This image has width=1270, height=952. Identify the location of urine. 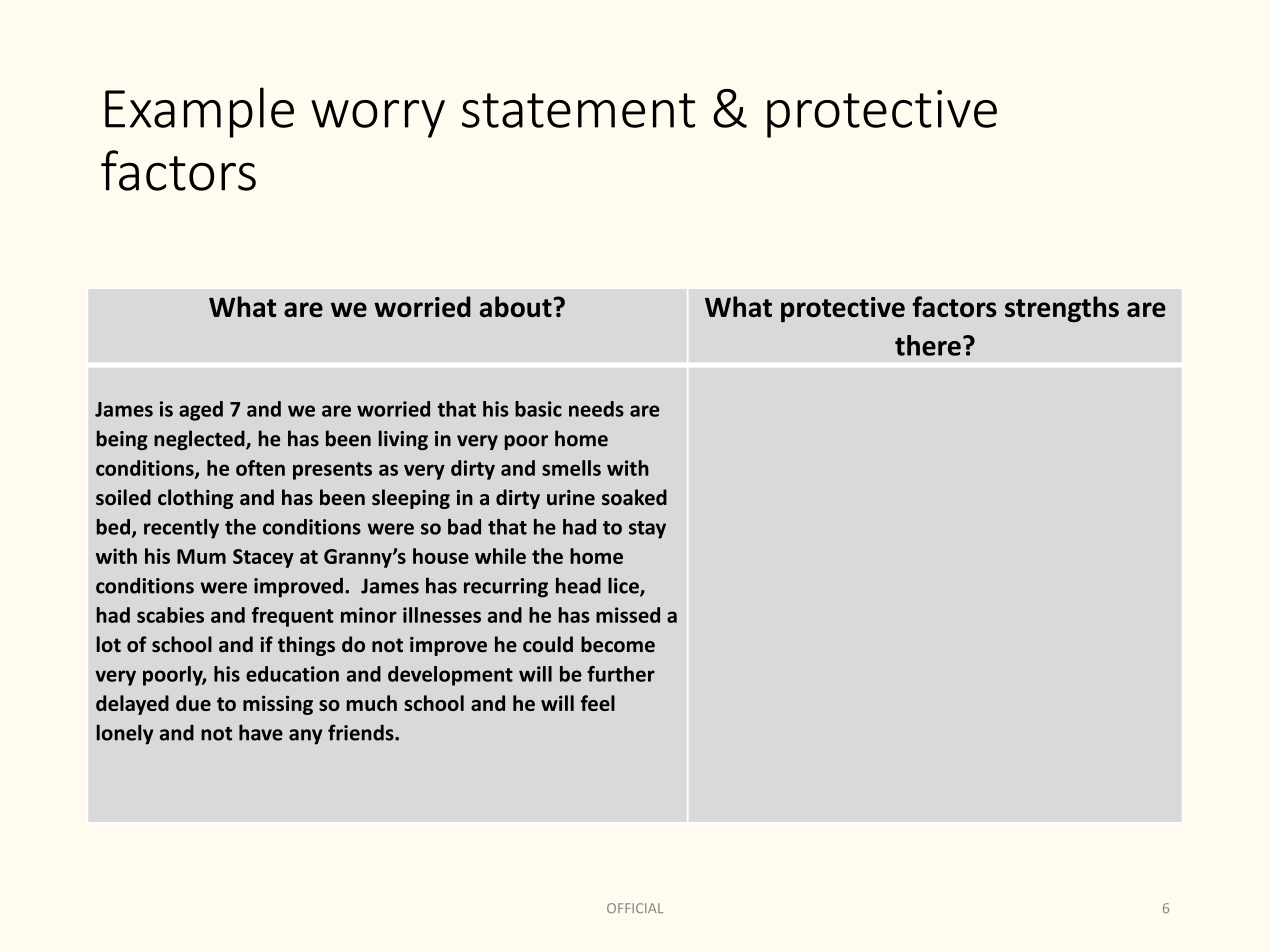
(571, 498).
